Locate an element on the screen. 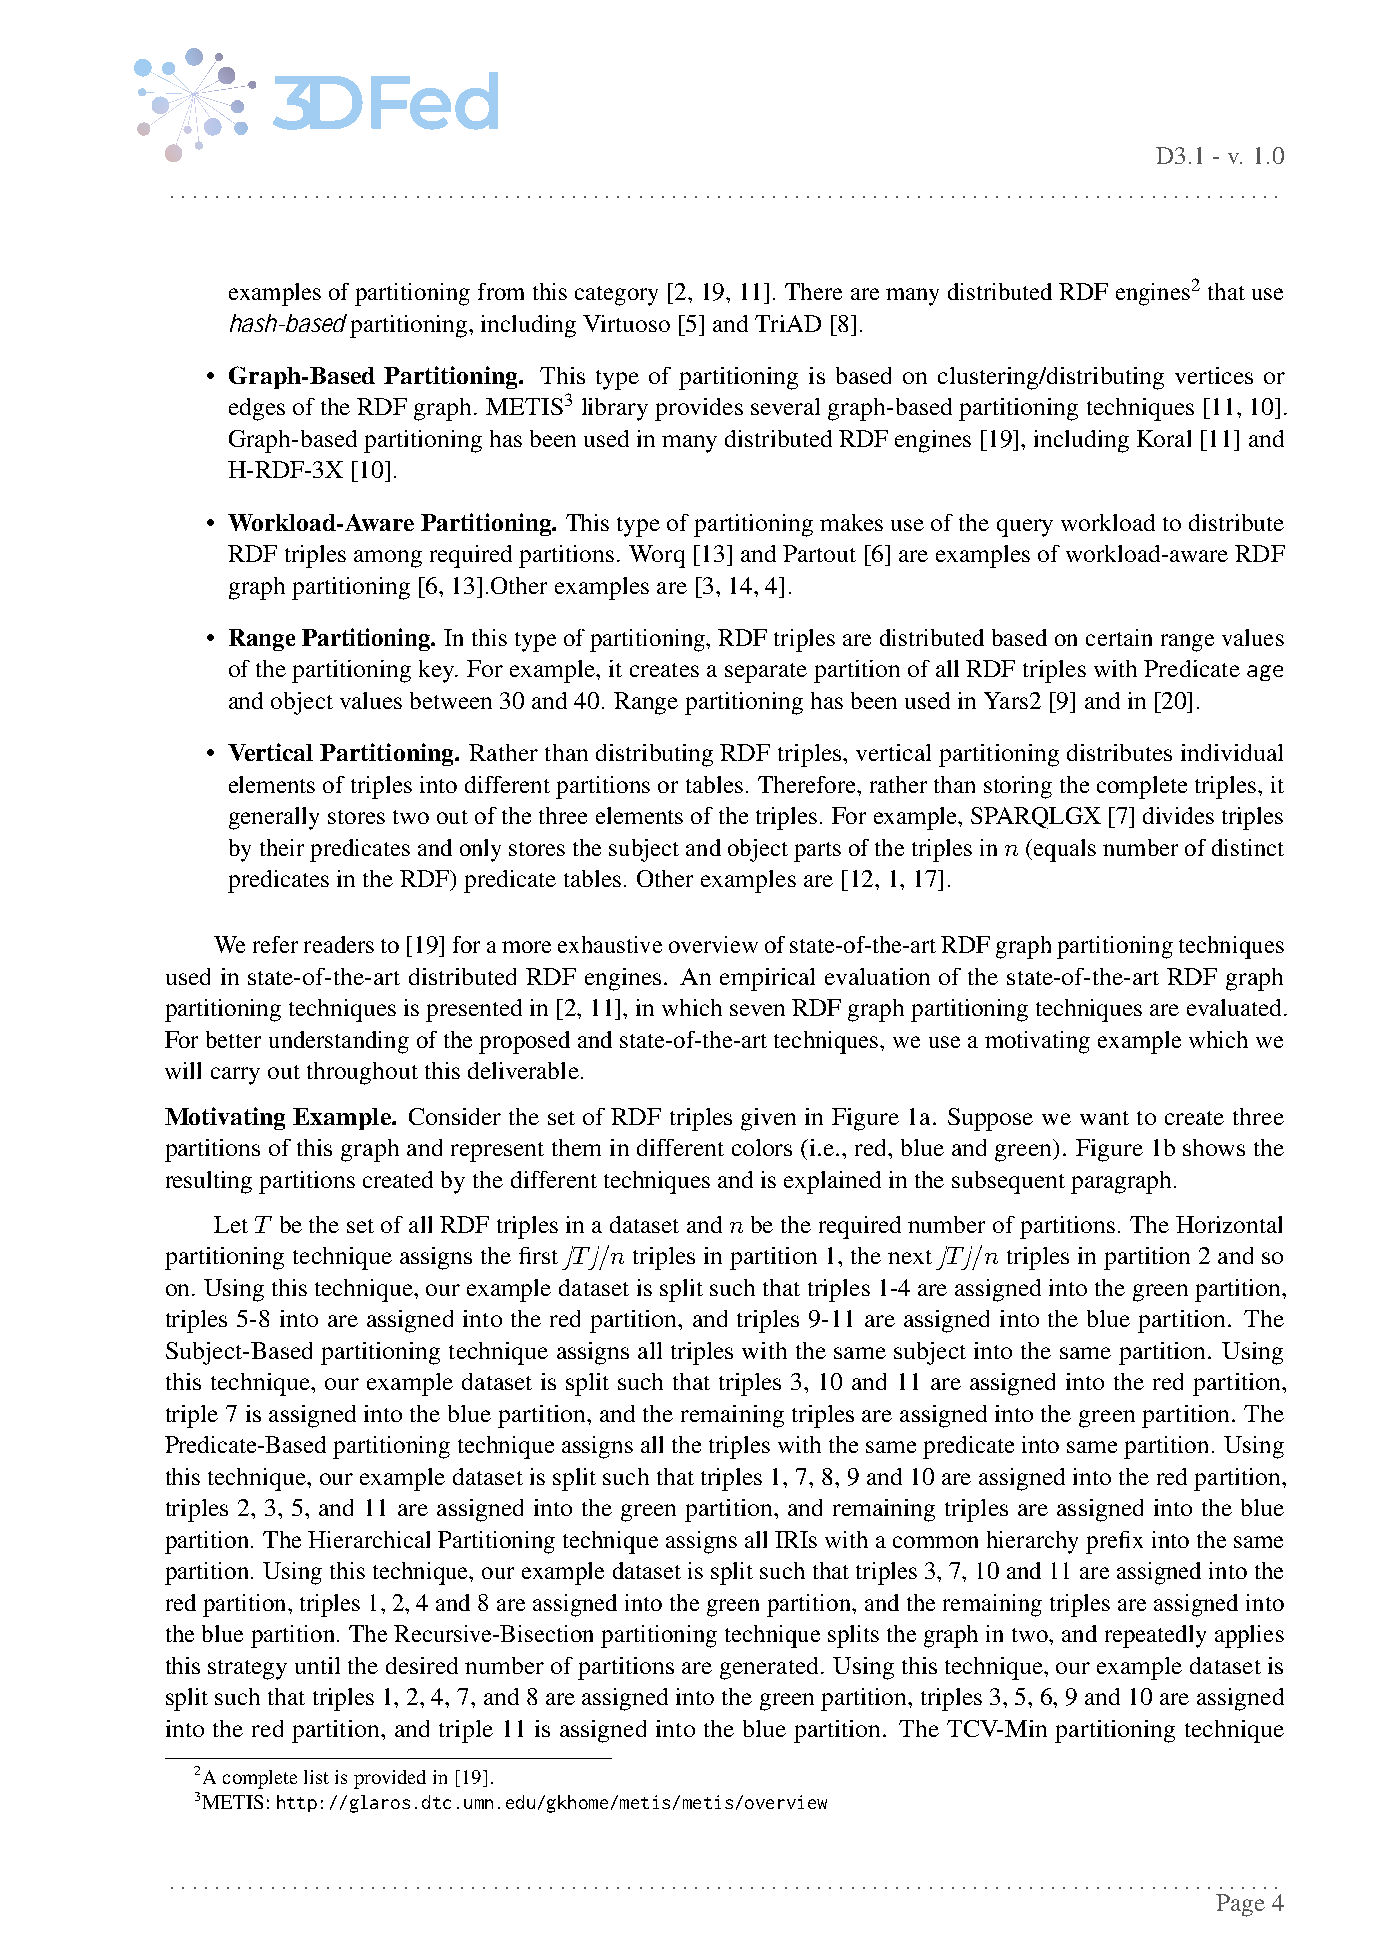 The height and width of the screenshot is (1956, 1383). Virtuoso is located at coordinates (626, 323).
